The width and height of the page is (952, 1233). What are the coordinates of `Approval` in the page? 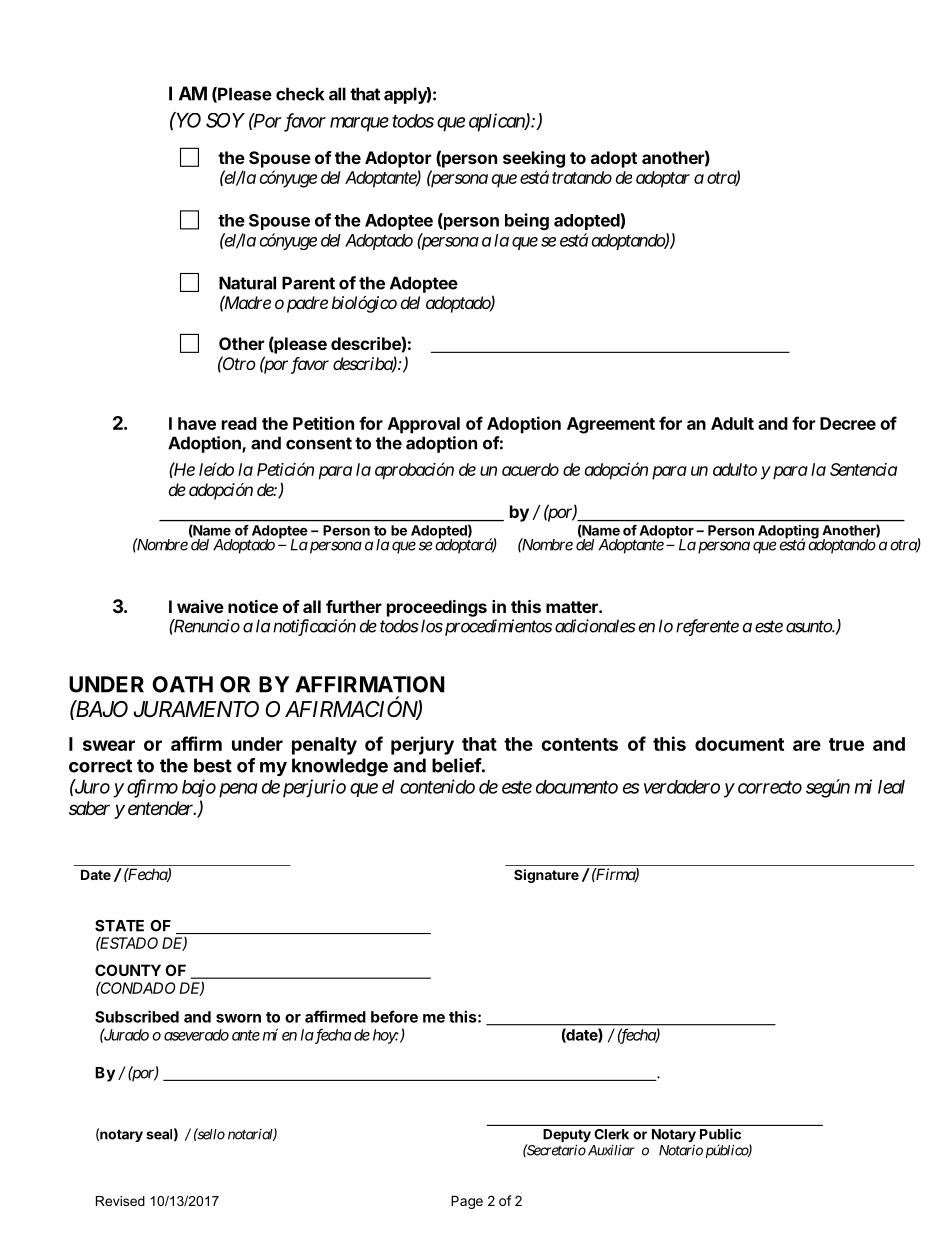 It's located at (424, 425).
